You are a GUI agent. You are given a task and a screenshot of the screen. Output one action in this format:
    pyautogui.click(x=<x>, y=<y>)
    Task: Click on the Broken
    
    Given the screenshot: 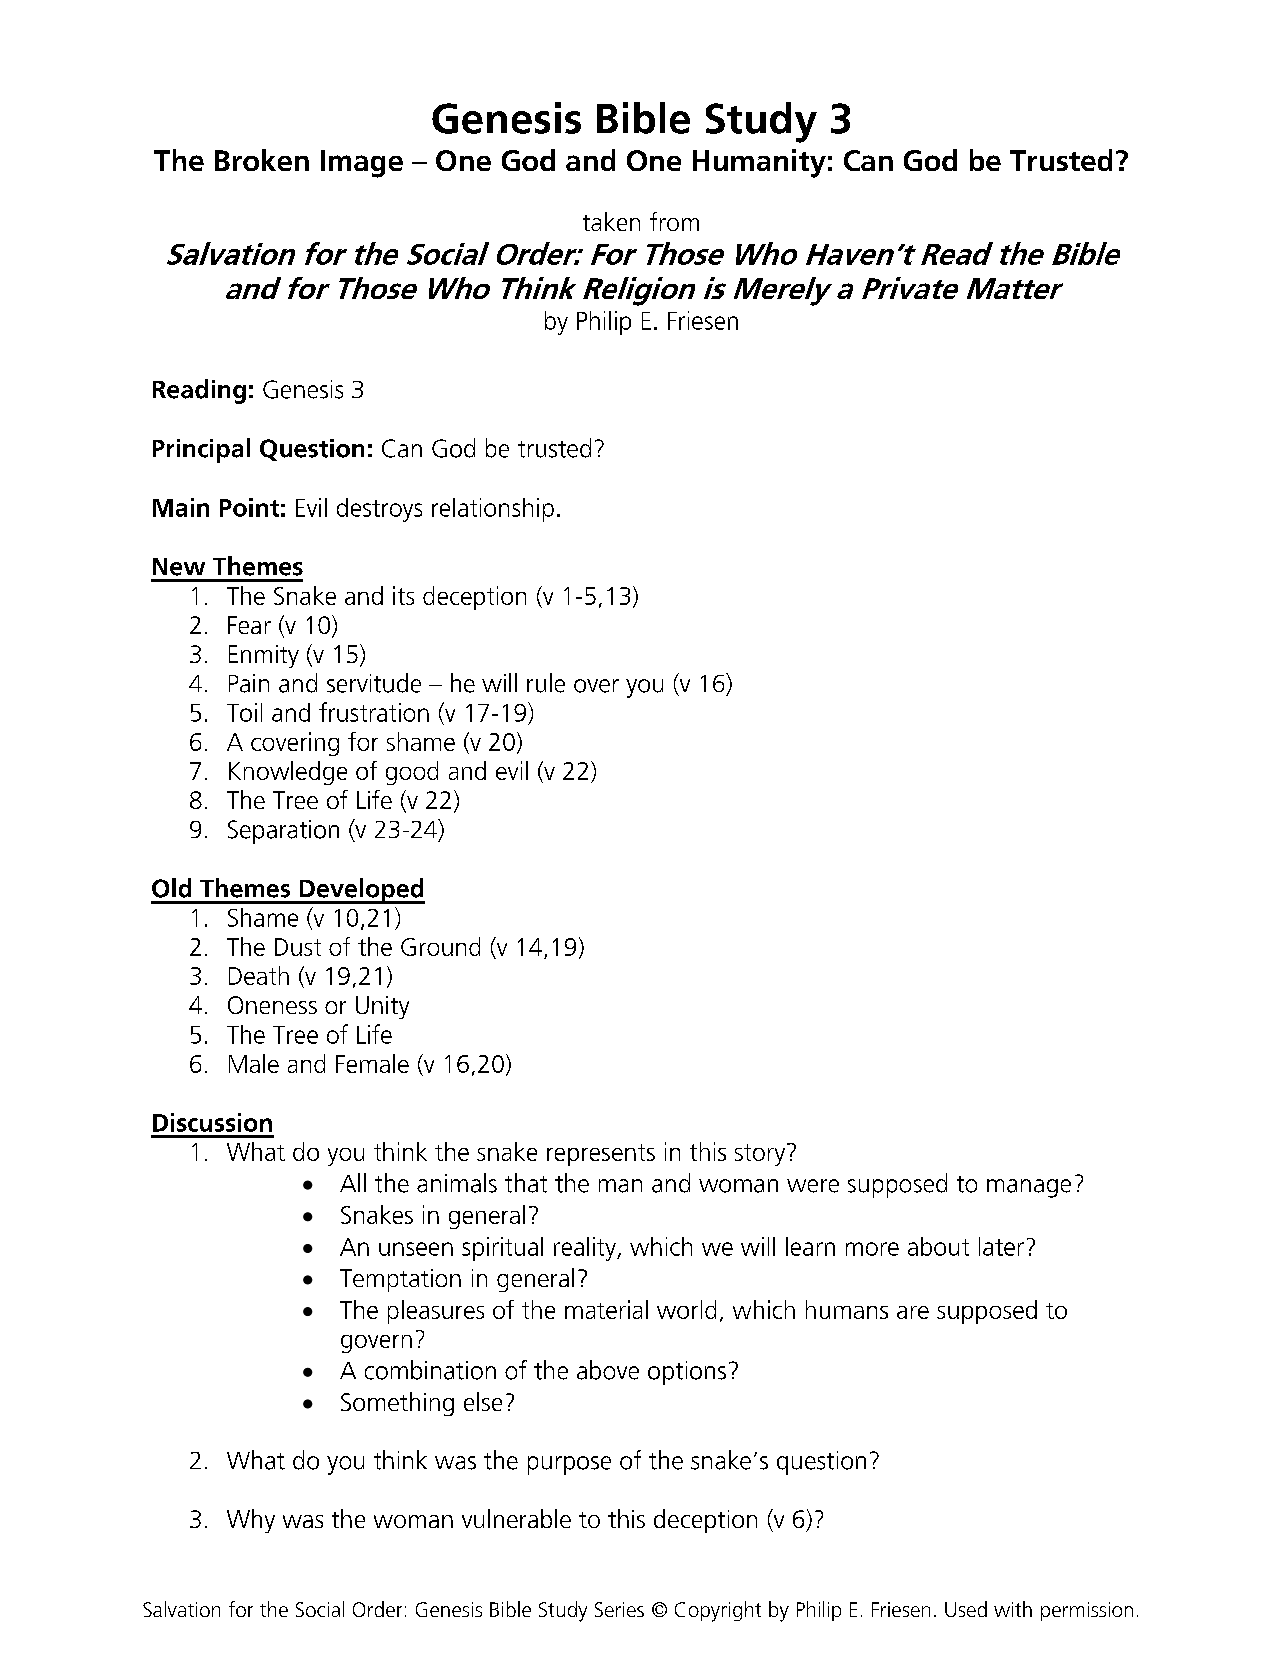 What is the action you would take?
    pyautogui.click(x=262, y=160)
